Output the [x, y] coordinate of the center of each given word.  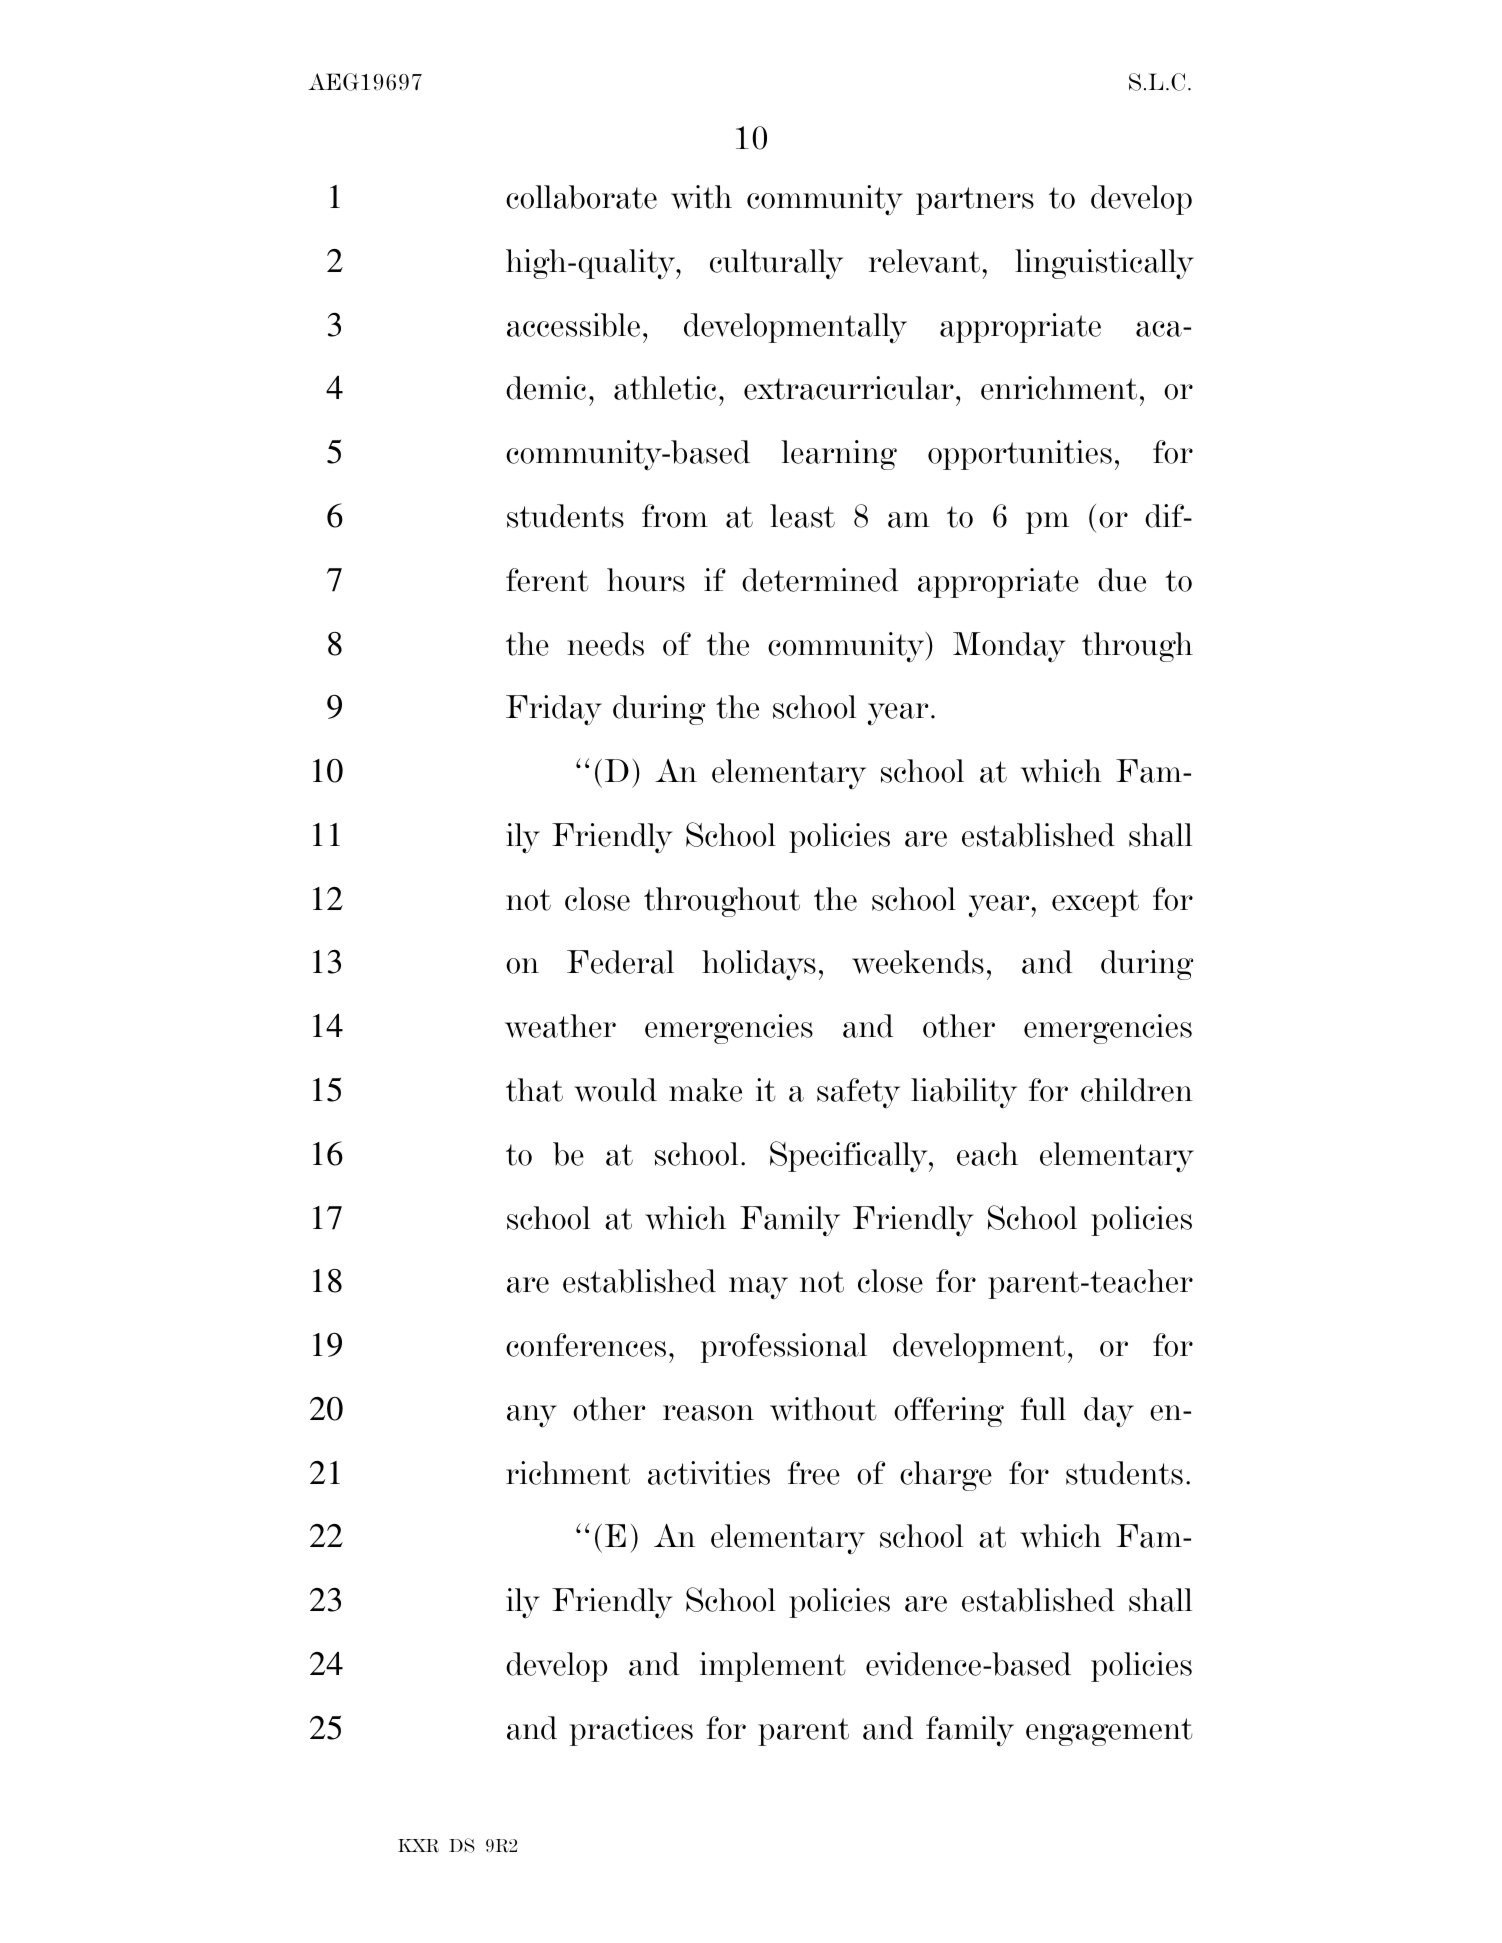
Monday [1009, 647]
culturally [776, 264]
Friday [554, 710]
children [1137, 1090]
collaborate [581, 197]
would [615, 1090]
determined [820, 580]
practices [631, 1731]
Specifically [850, 1157]
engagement [1109, 1732]
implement [773, 1667]
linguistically [1104, 264]
